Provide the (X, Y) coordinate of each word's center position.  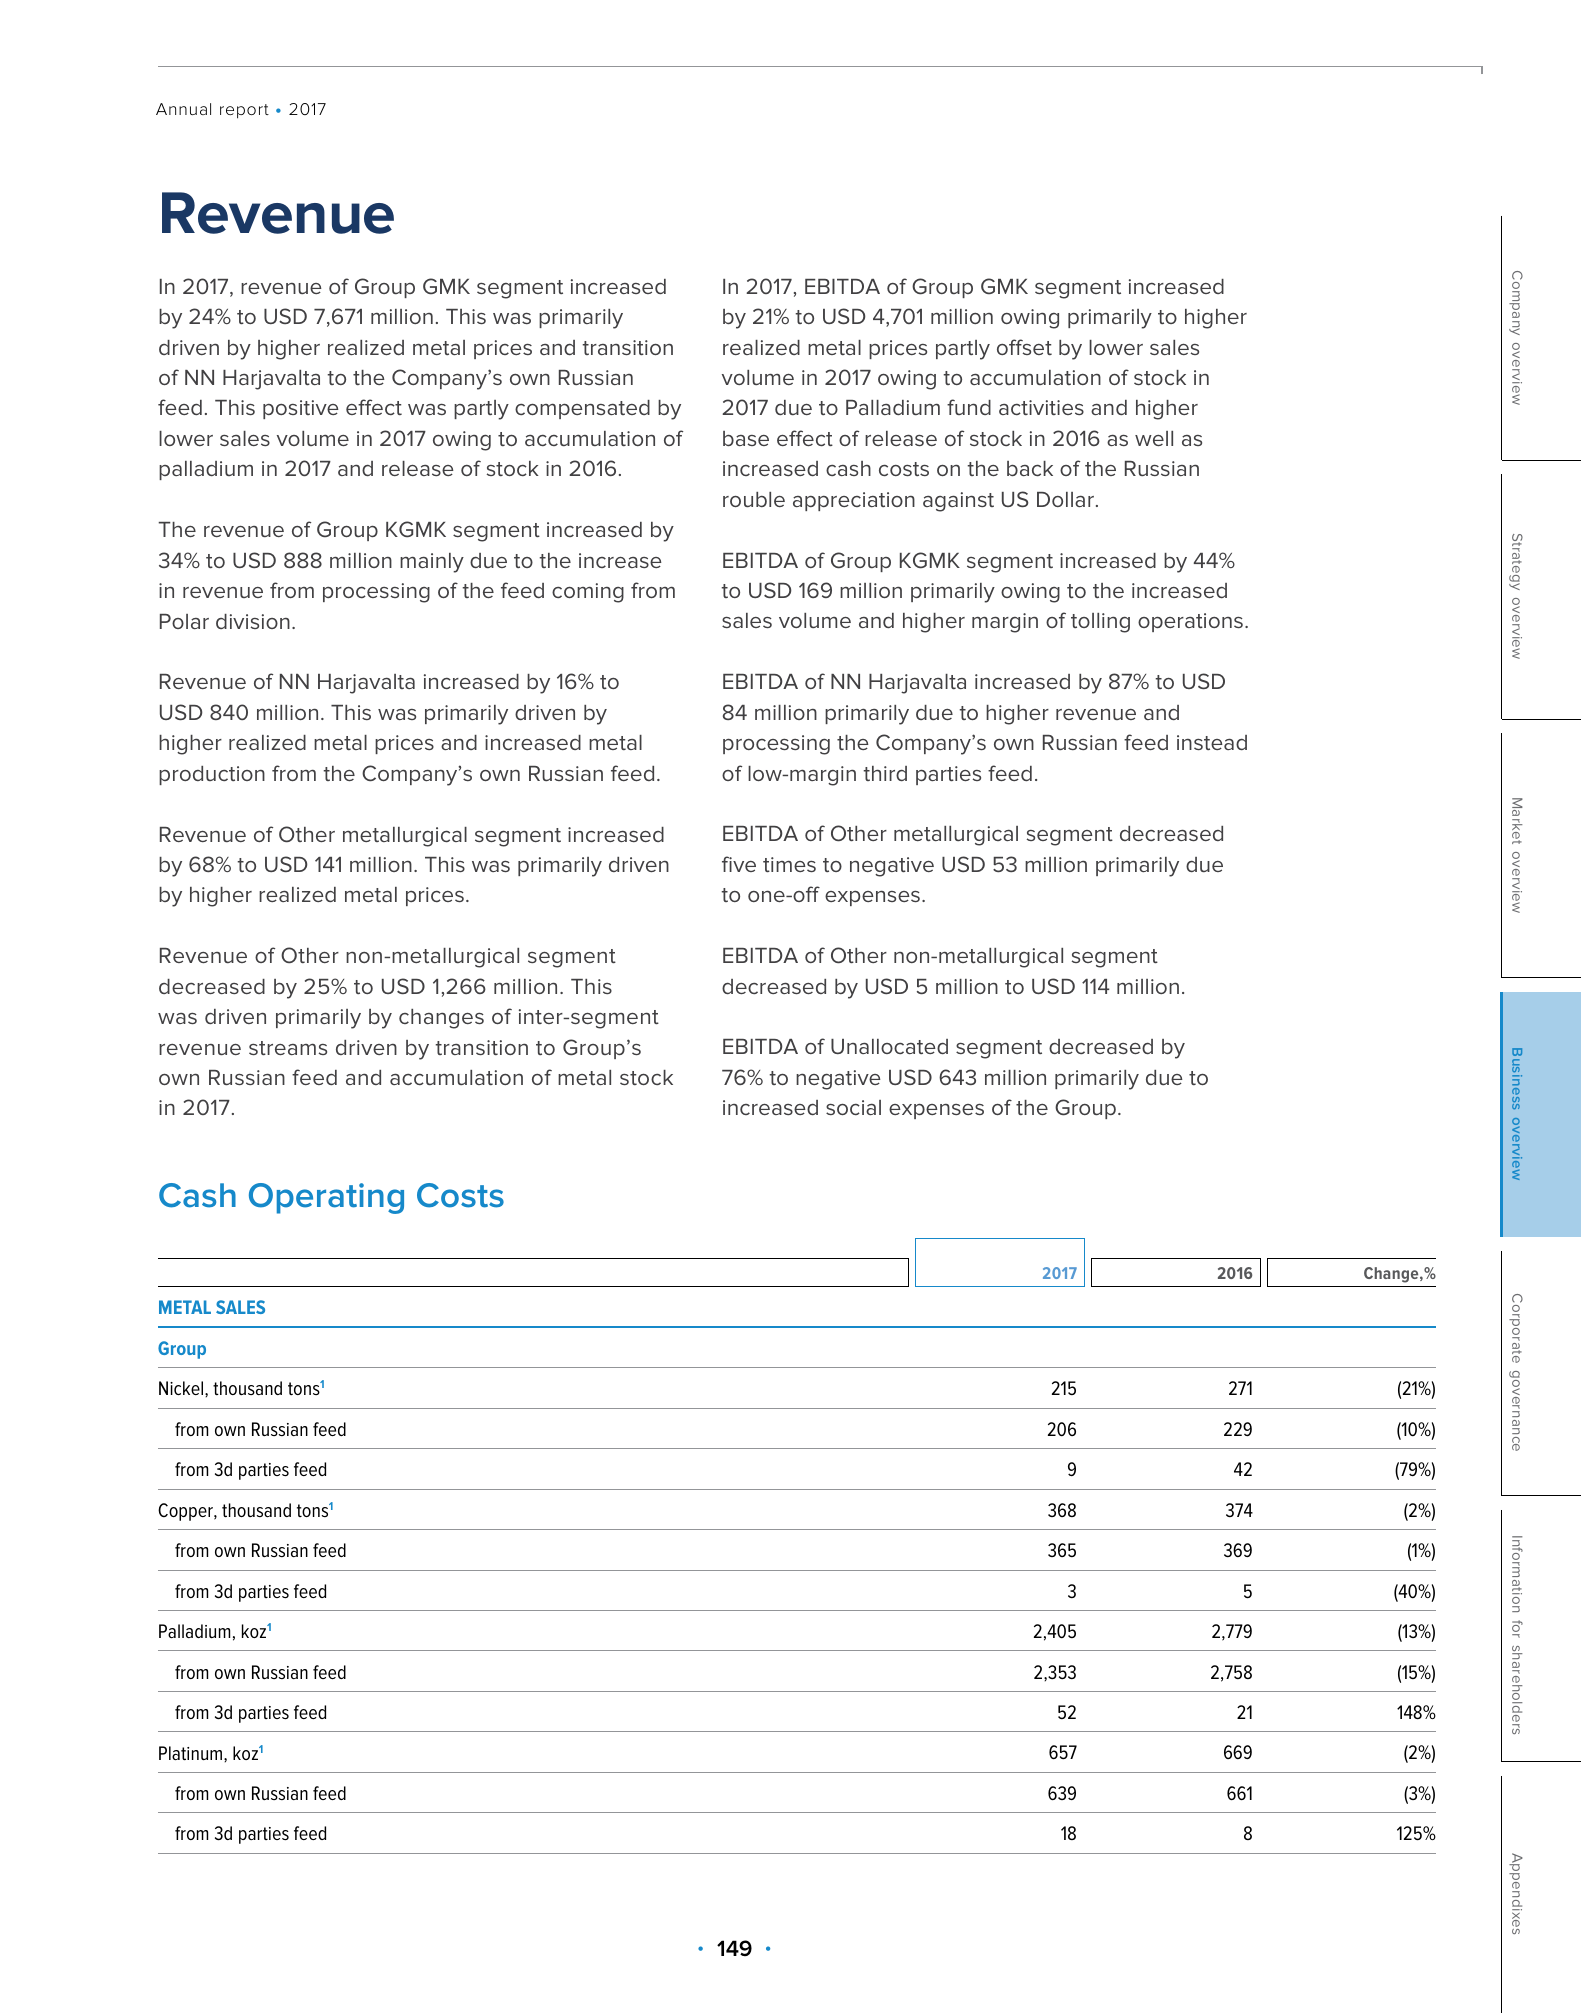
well (1154, 438)
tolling (1100, 623)
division (253, 621)
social (853, 1107)
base (746, 438)
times (789, 864)
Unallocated (889, 1046)
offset (1024, 347)
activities (1041, 407)
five (739, 864)
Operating (326, 1198)
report (244, 111)
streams (288, 1048)
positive (301, 409)
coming (588, 593)
